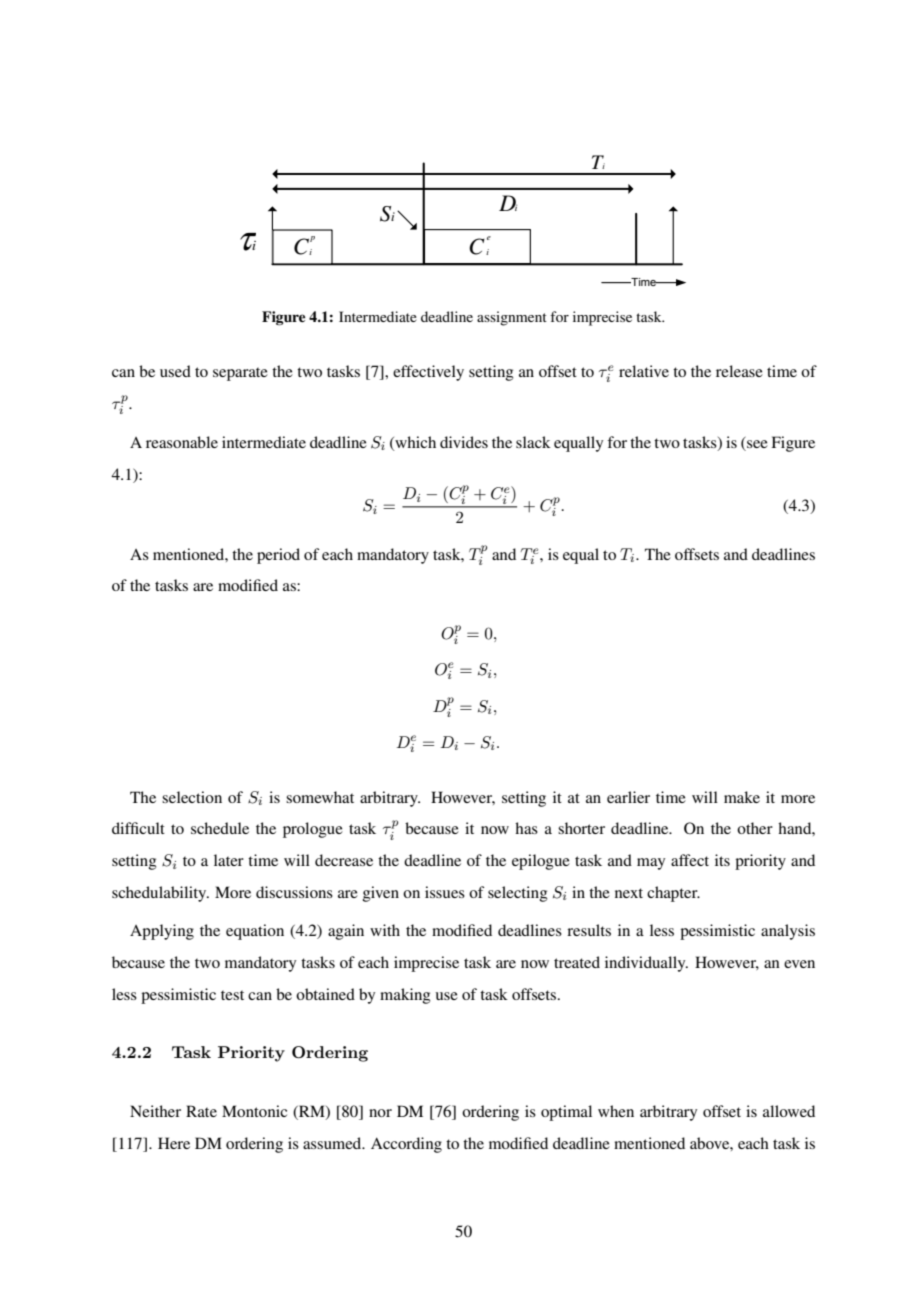 The width and height of the image is (924, 1308). Describe the element at coordinates (742, 797) in the image. I see `make` at that location.
